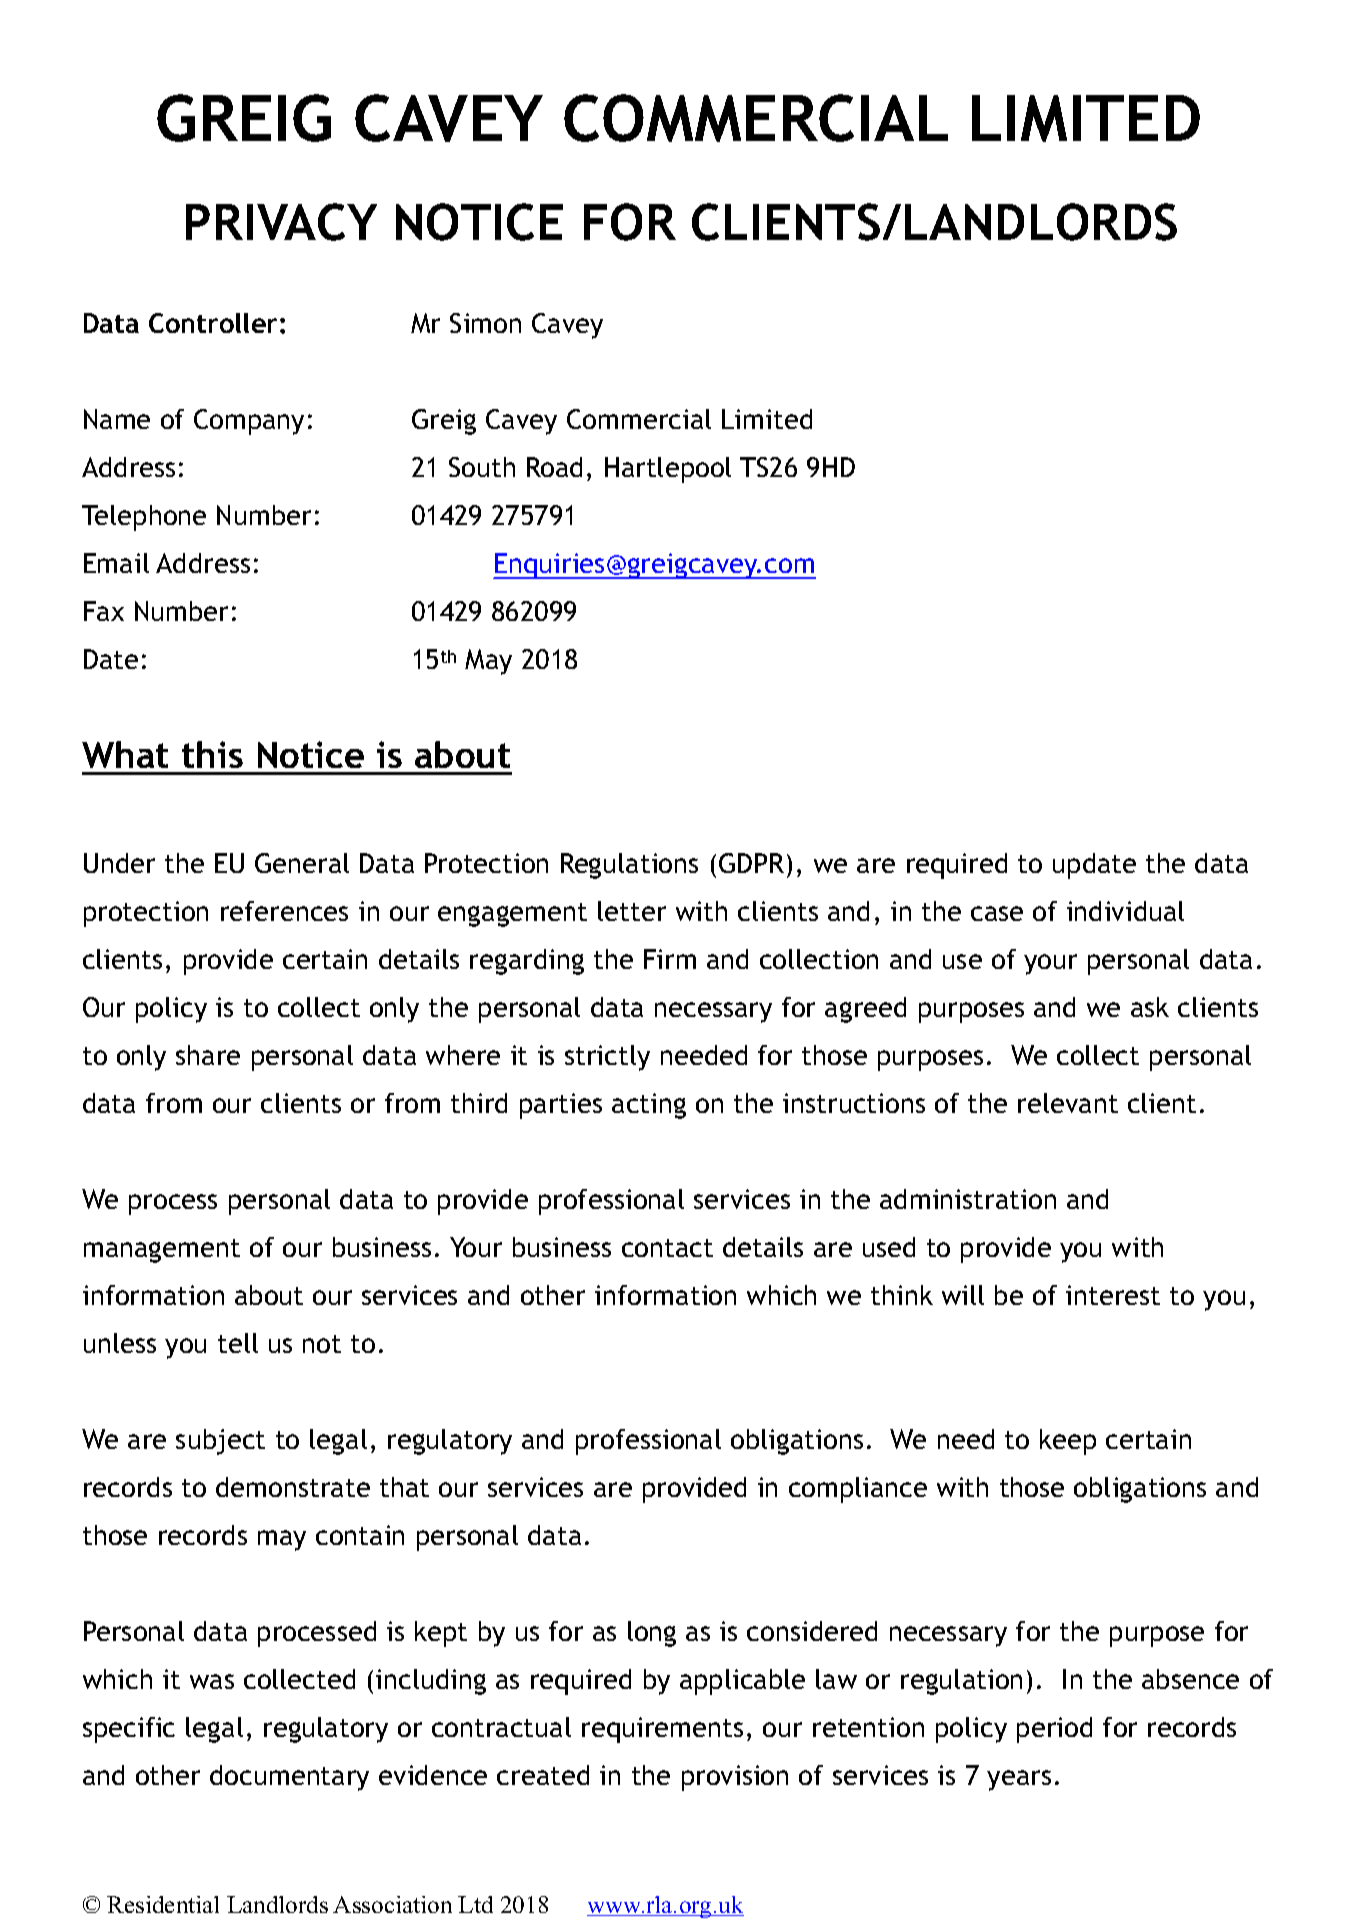 The image size is (1360, 1925). I want to click on strictly, so click(607, 1058).
